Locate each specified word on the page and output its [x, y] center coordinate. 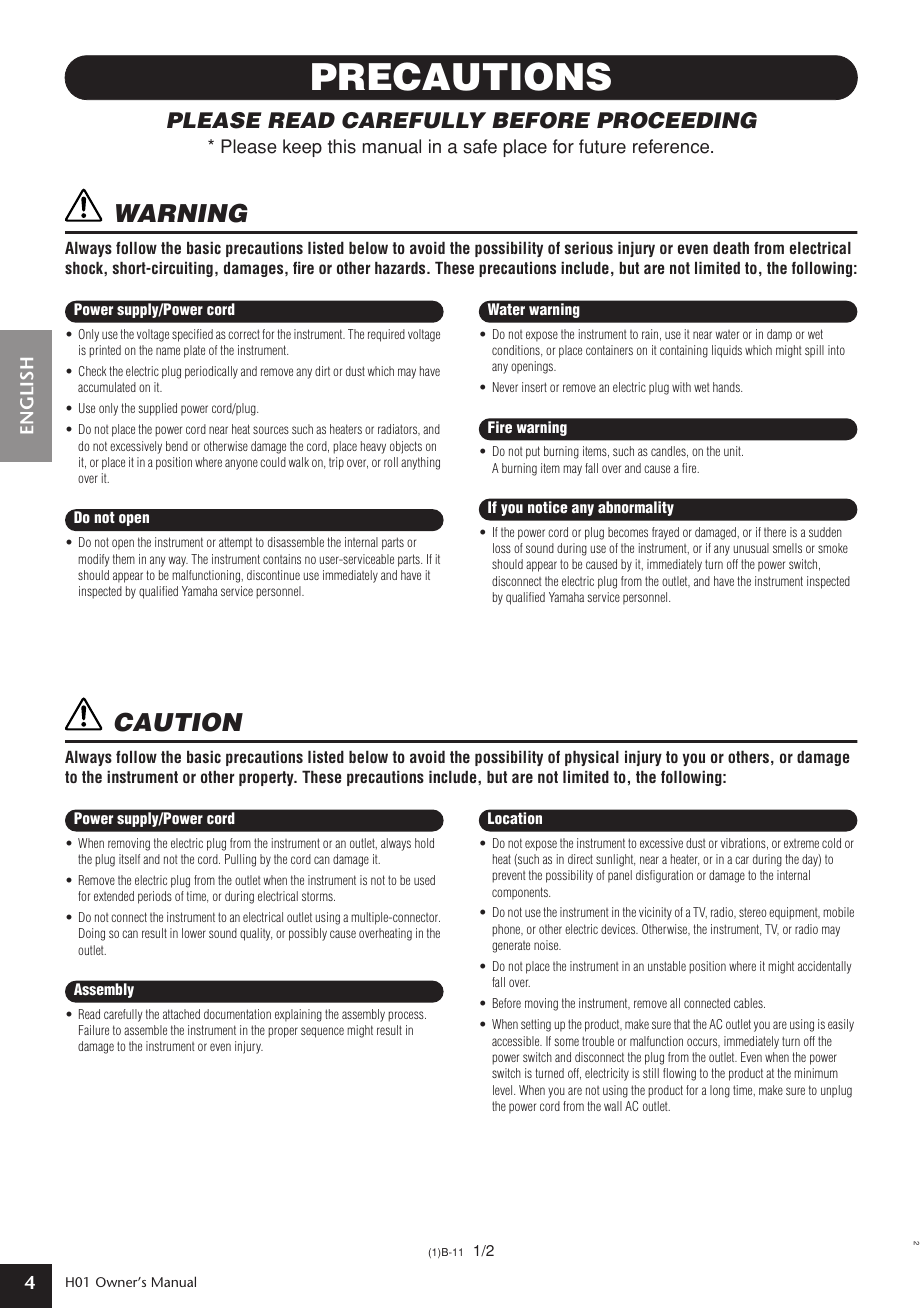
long [720, 1091]
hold [424, 843]
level [504, 1090]
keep [302, 148]
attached [181, 1014]
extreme [801, 843]
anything [420, 463]
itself [129, 859]
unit [733, 451]
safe [480, 146]
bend [177, 446]
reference [672, 146]
